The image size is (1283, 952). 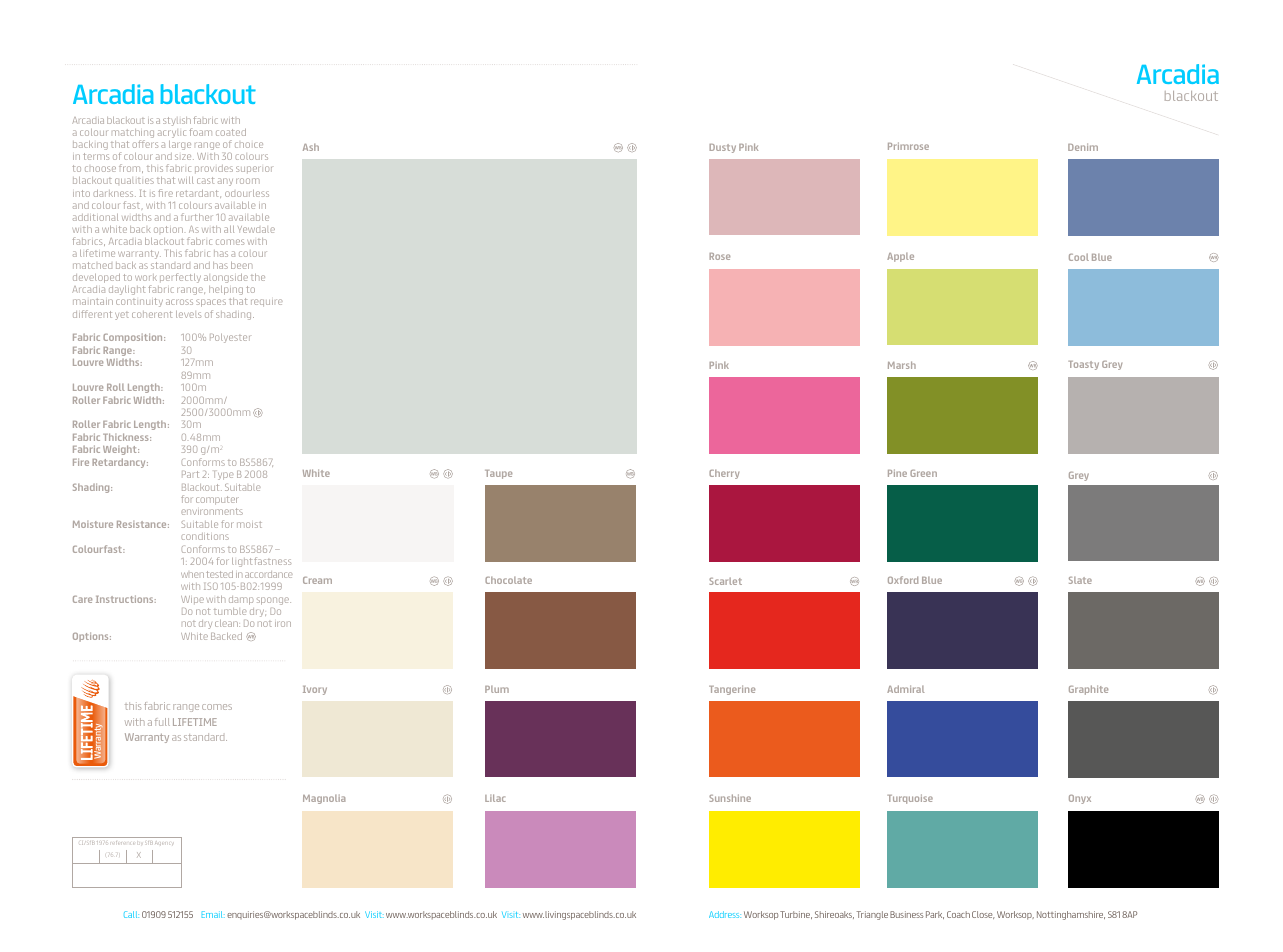 What do you see at coordinates (722, 148) in the screenshot?
I see `Dusty` at bounding box center [722, 148].
